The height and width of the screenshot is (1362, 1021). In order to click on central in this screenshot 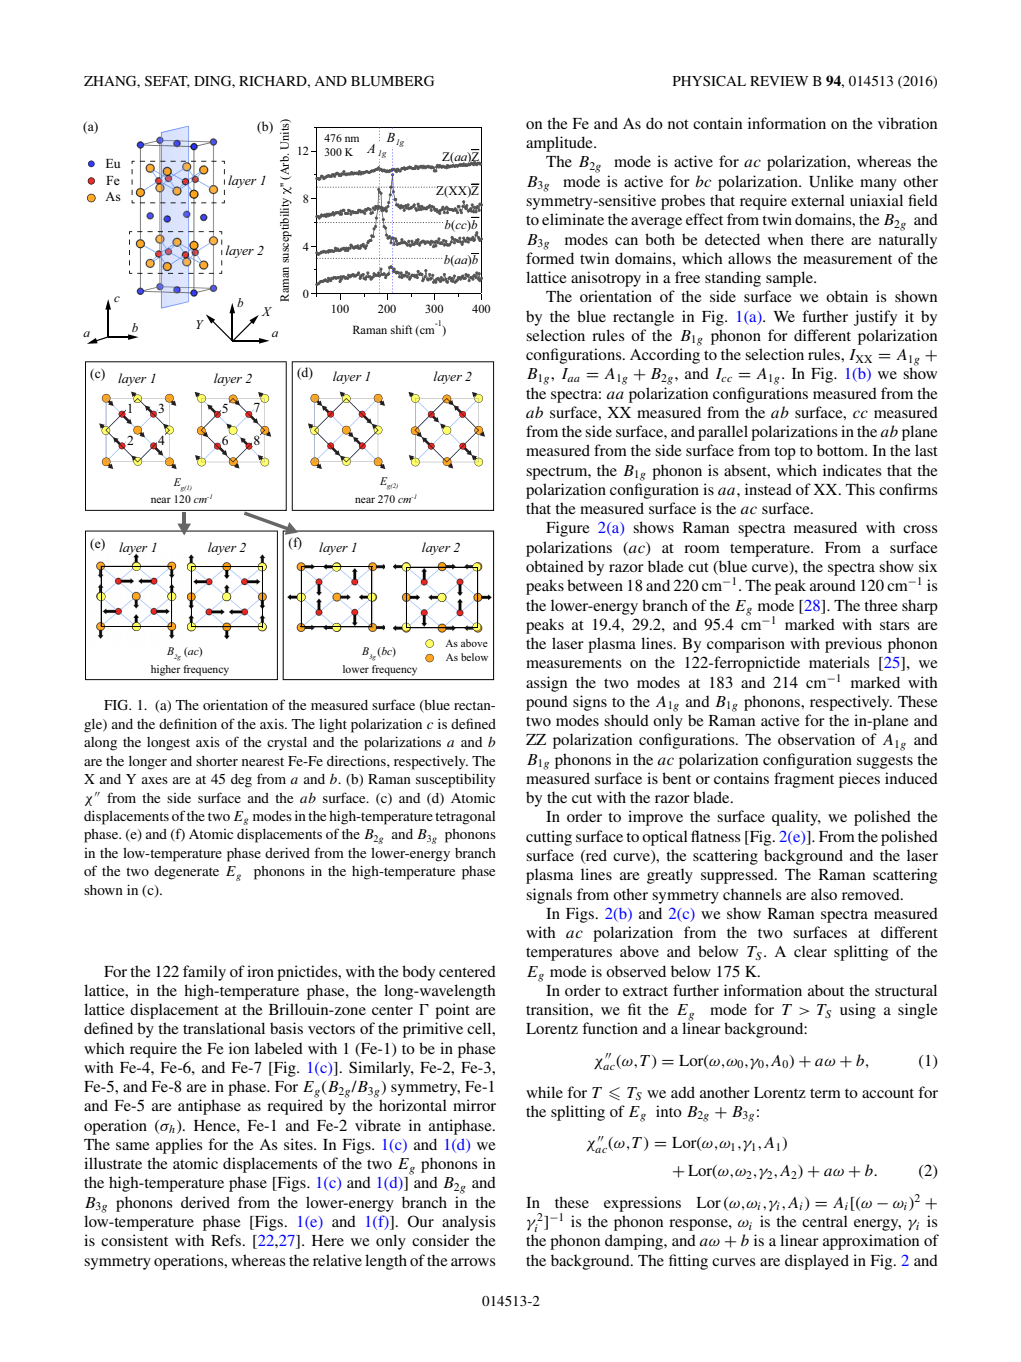, I will do `click(825, 1221)`.
